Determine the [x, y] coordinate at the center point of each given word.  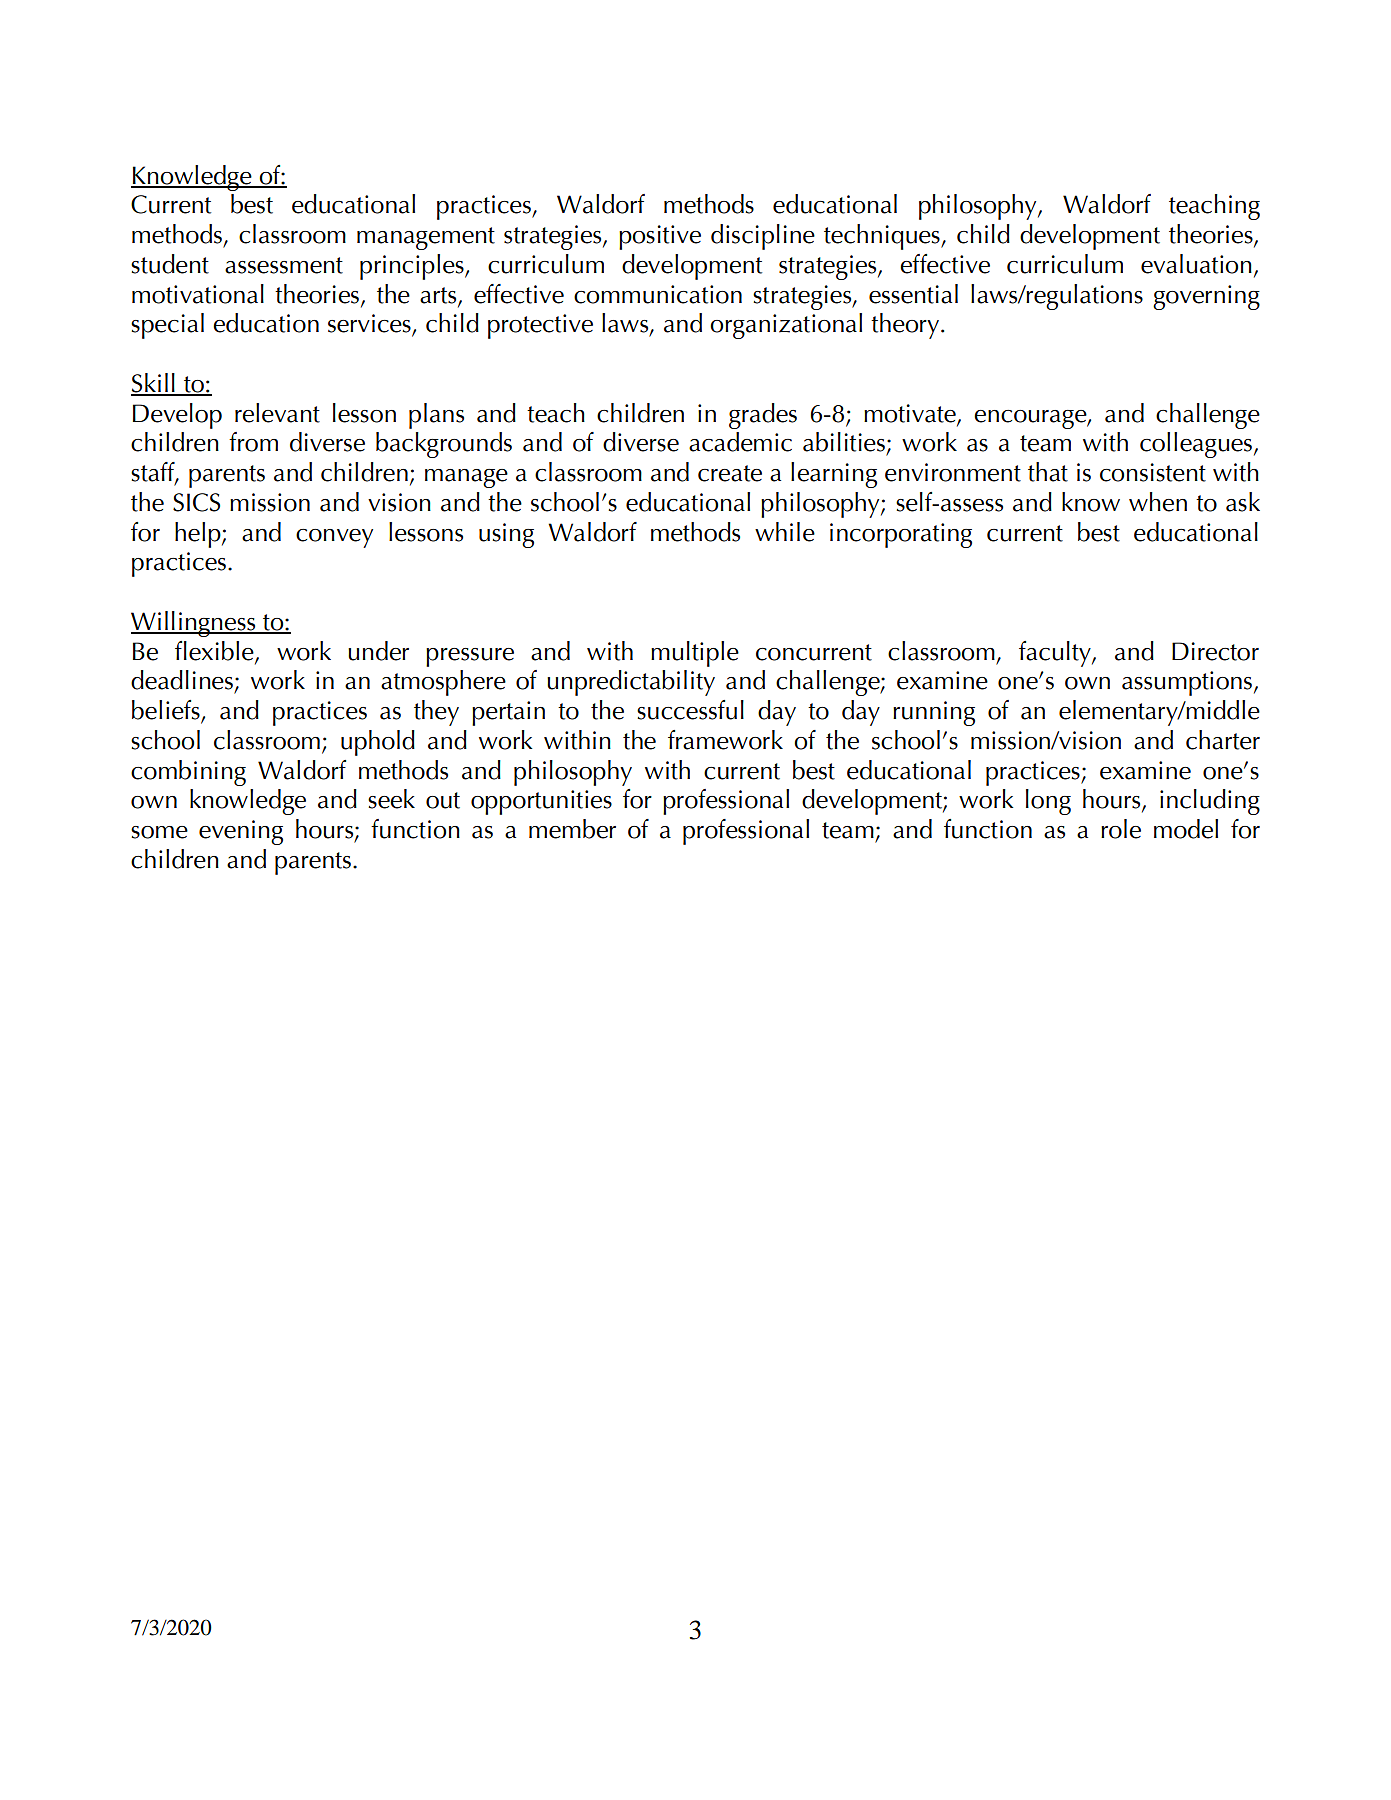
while [785, 532]
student [170, 264]
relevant [277, 413]
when [1158, 502]
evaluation [1196, 264]
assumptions [1187, 683]
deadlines [182, 680]
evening [241, 832]
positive [660, 237]
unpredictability [631, 683]
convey [334, 538]
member [572, 829]
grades [763, 416]
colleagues [1196, 445]
